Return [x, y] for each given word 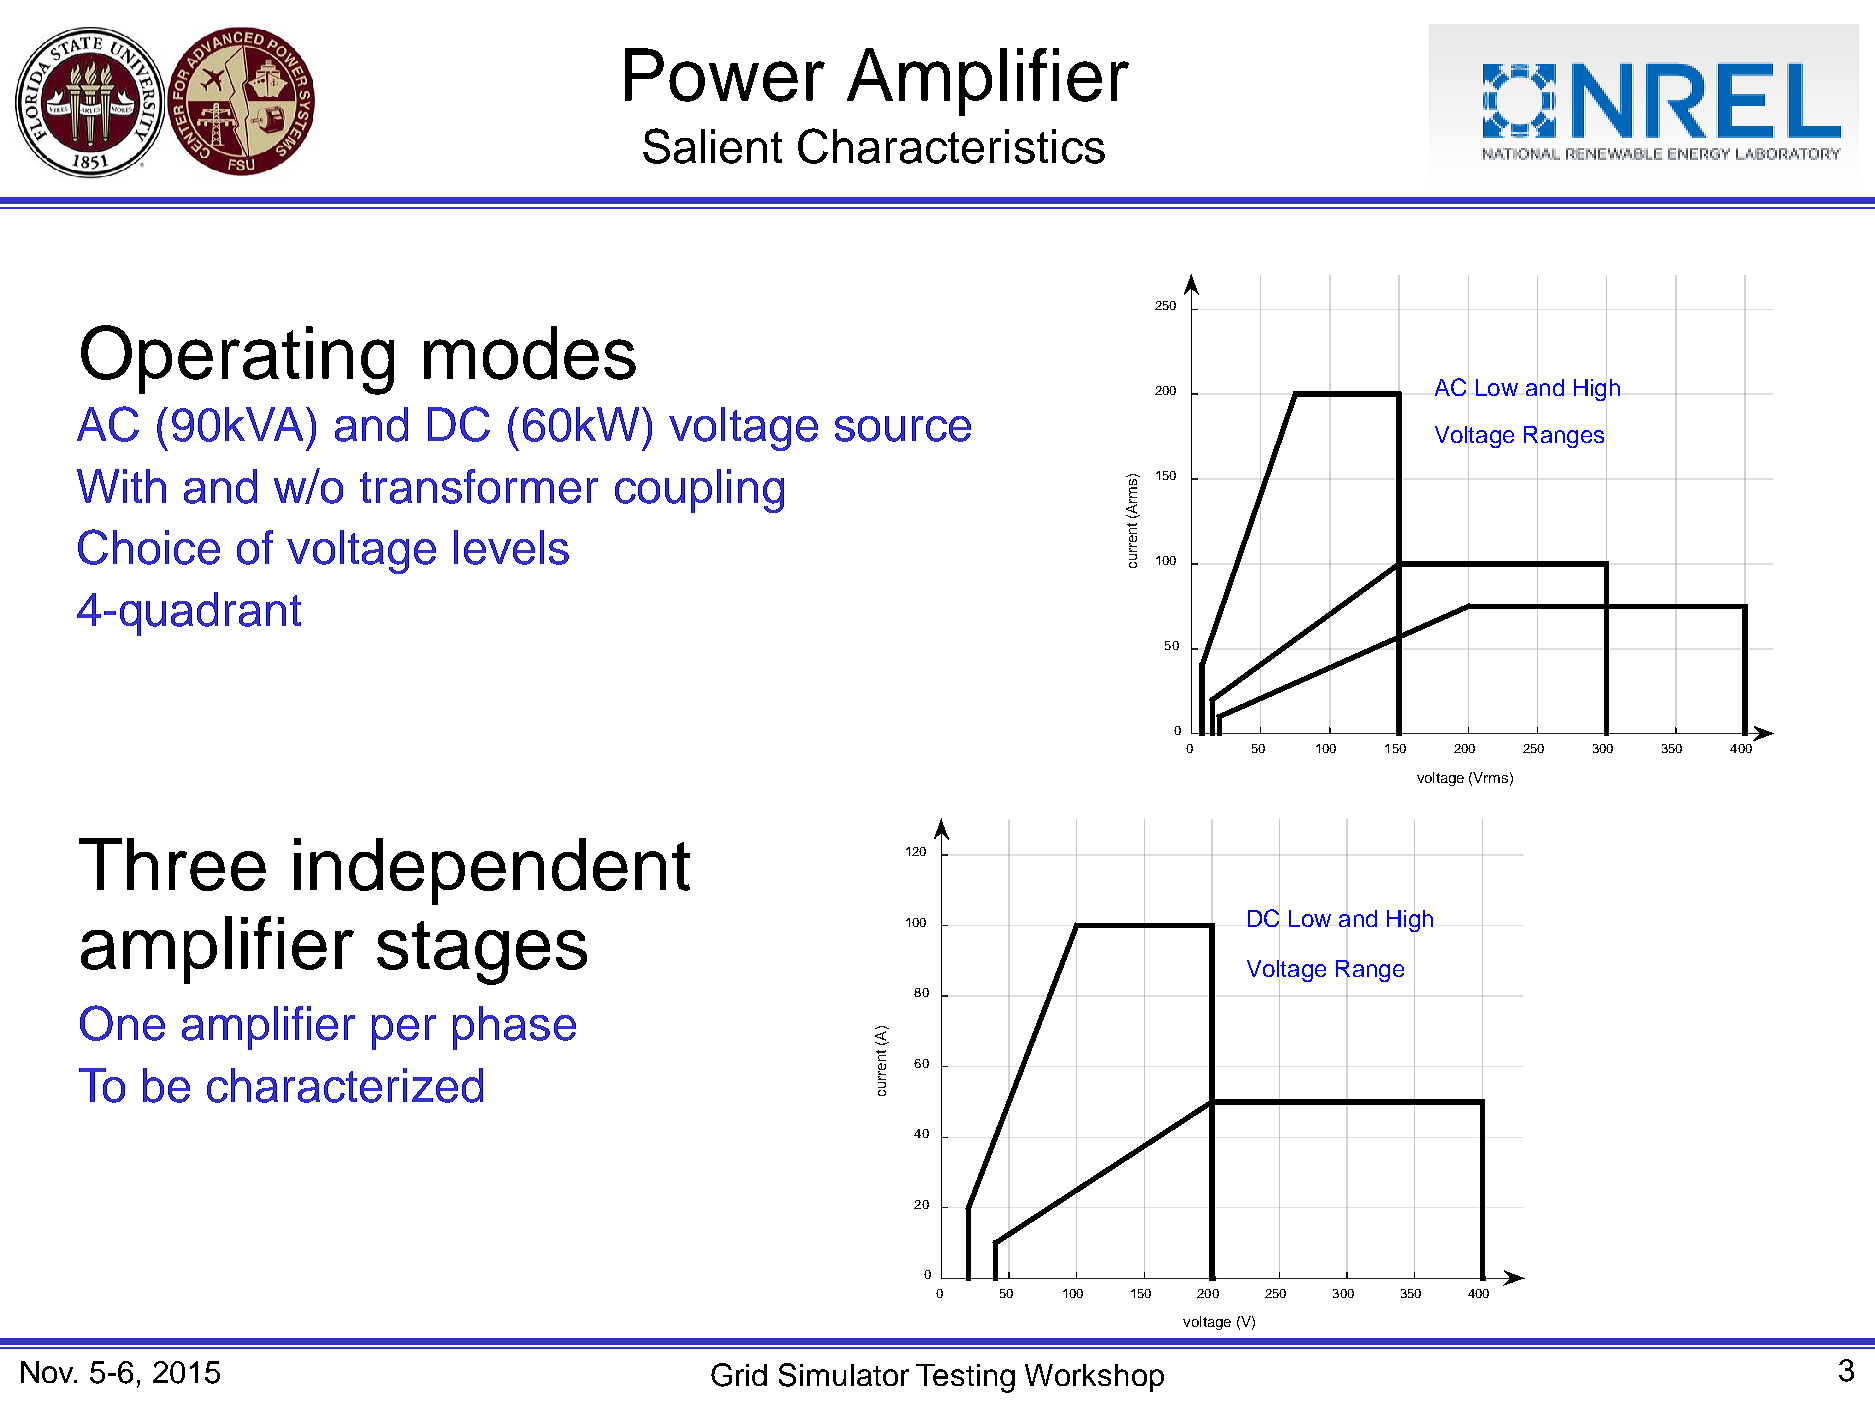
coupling [699, 491]
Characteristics [951, 146]
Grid [739, 1375]
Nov [49, 1372]
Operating [237, 360]
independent [492, 871]
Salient [712, 146]
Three [172, 864]
